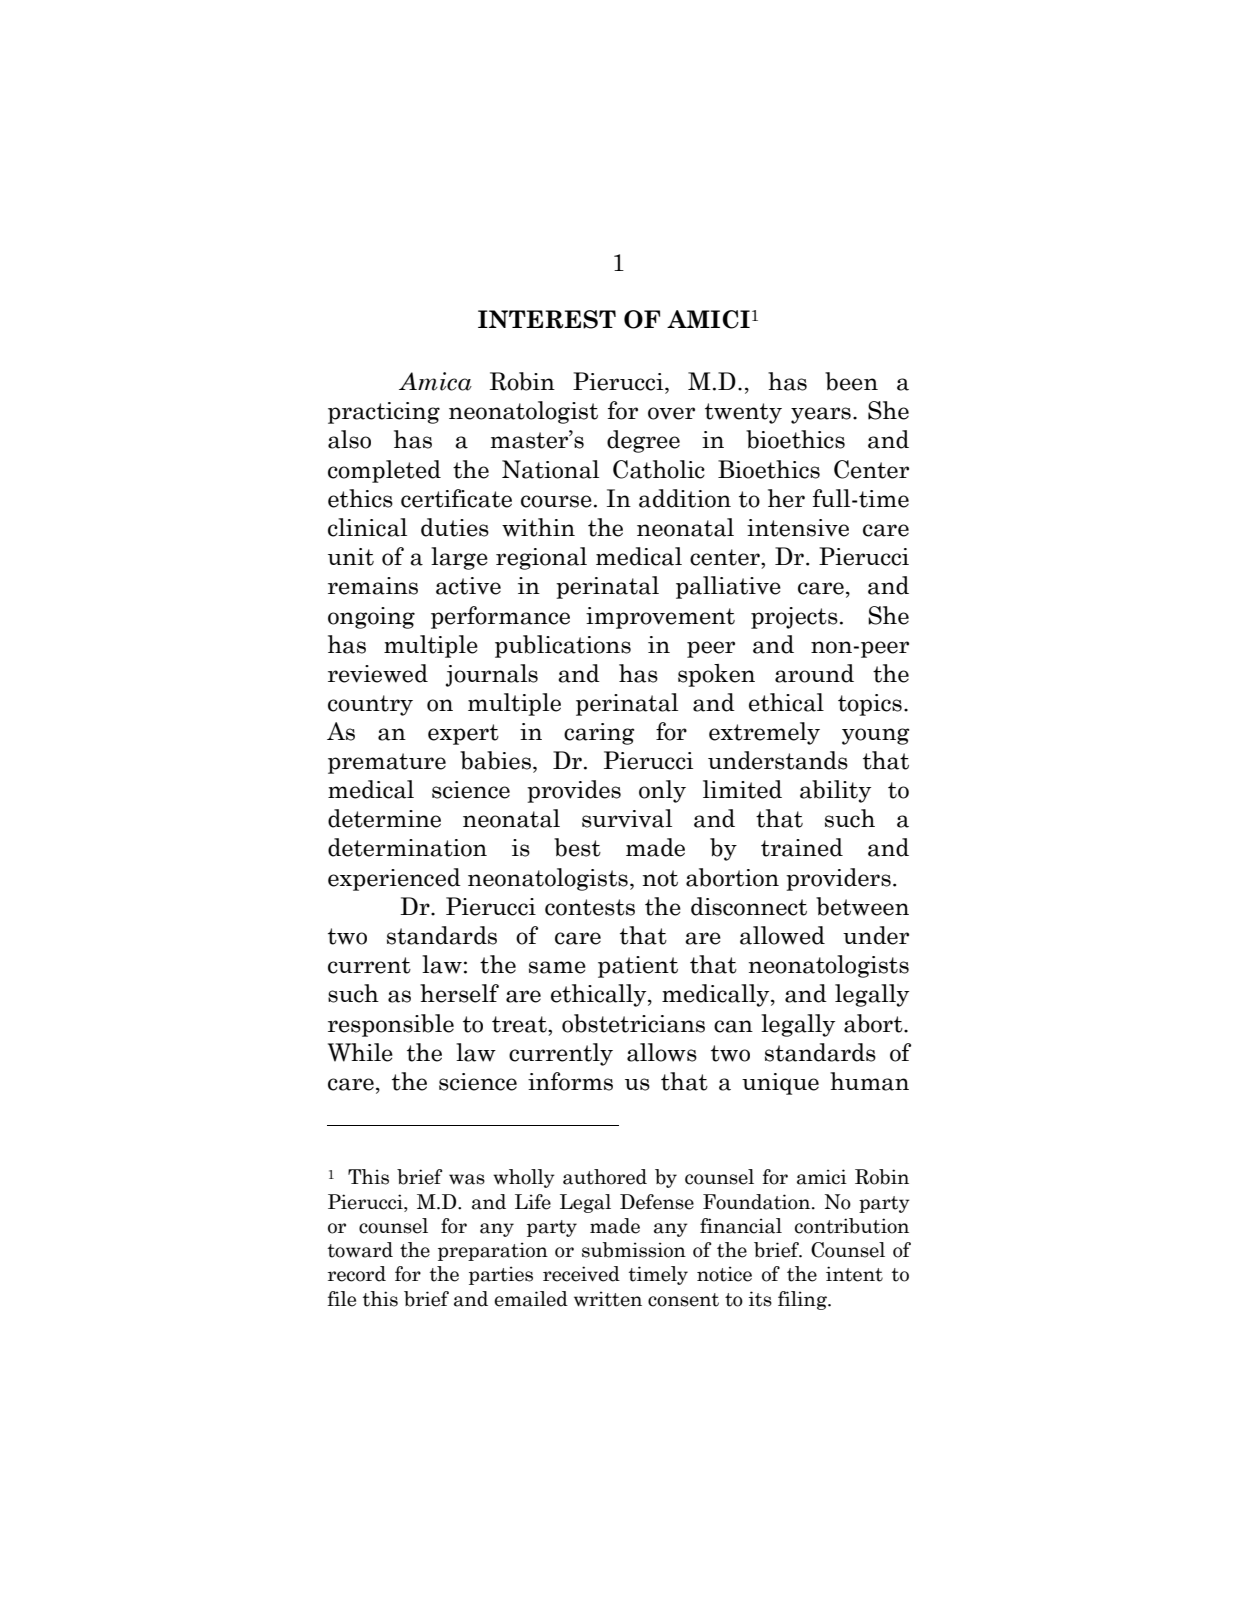  What do you see at coordinates (370, 705) in the screenshot?
I see `country` at bounding box center [370, 705].
